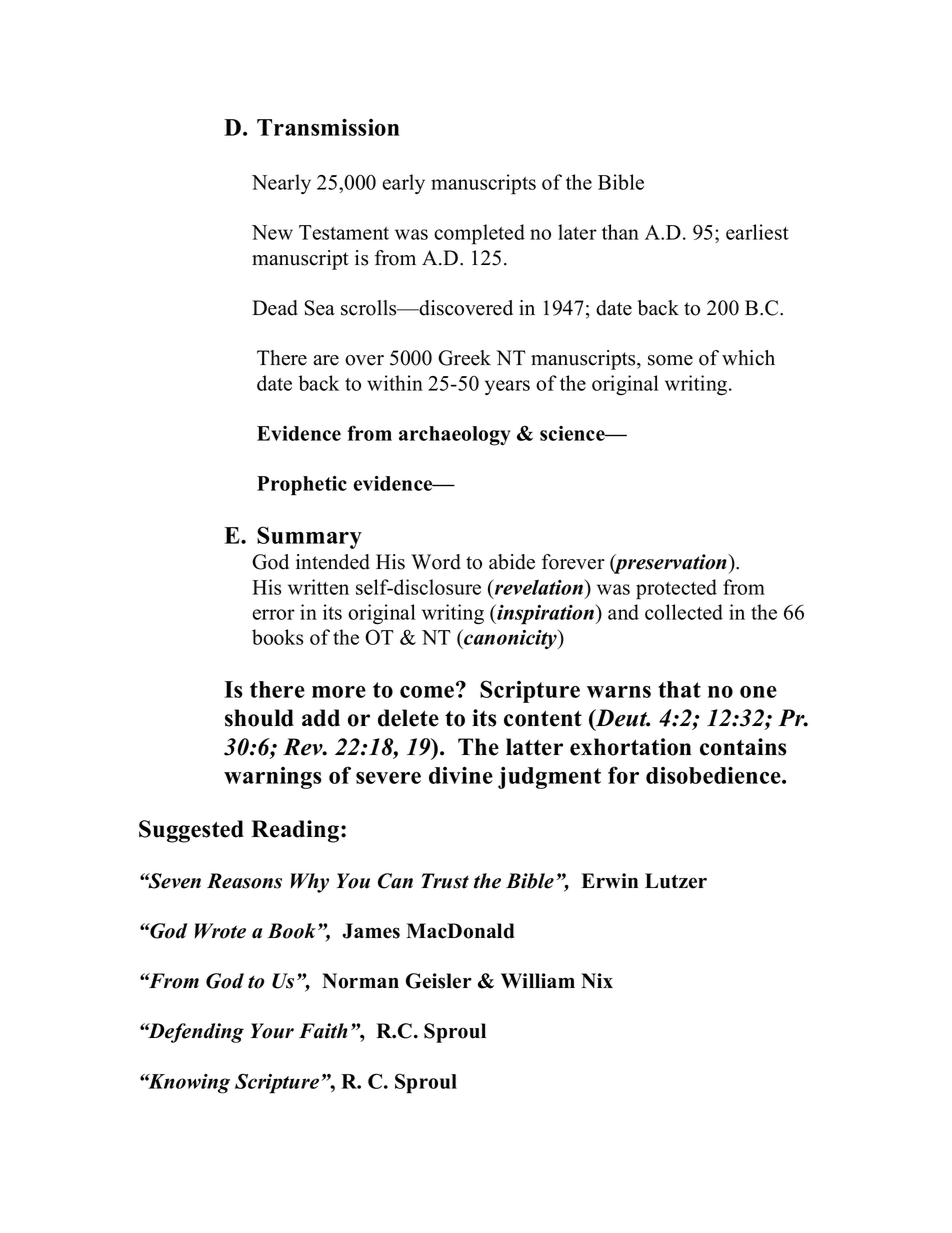  Describe the element at coordinates (676, 589) in the screenshot. I see `protected` at that location.
